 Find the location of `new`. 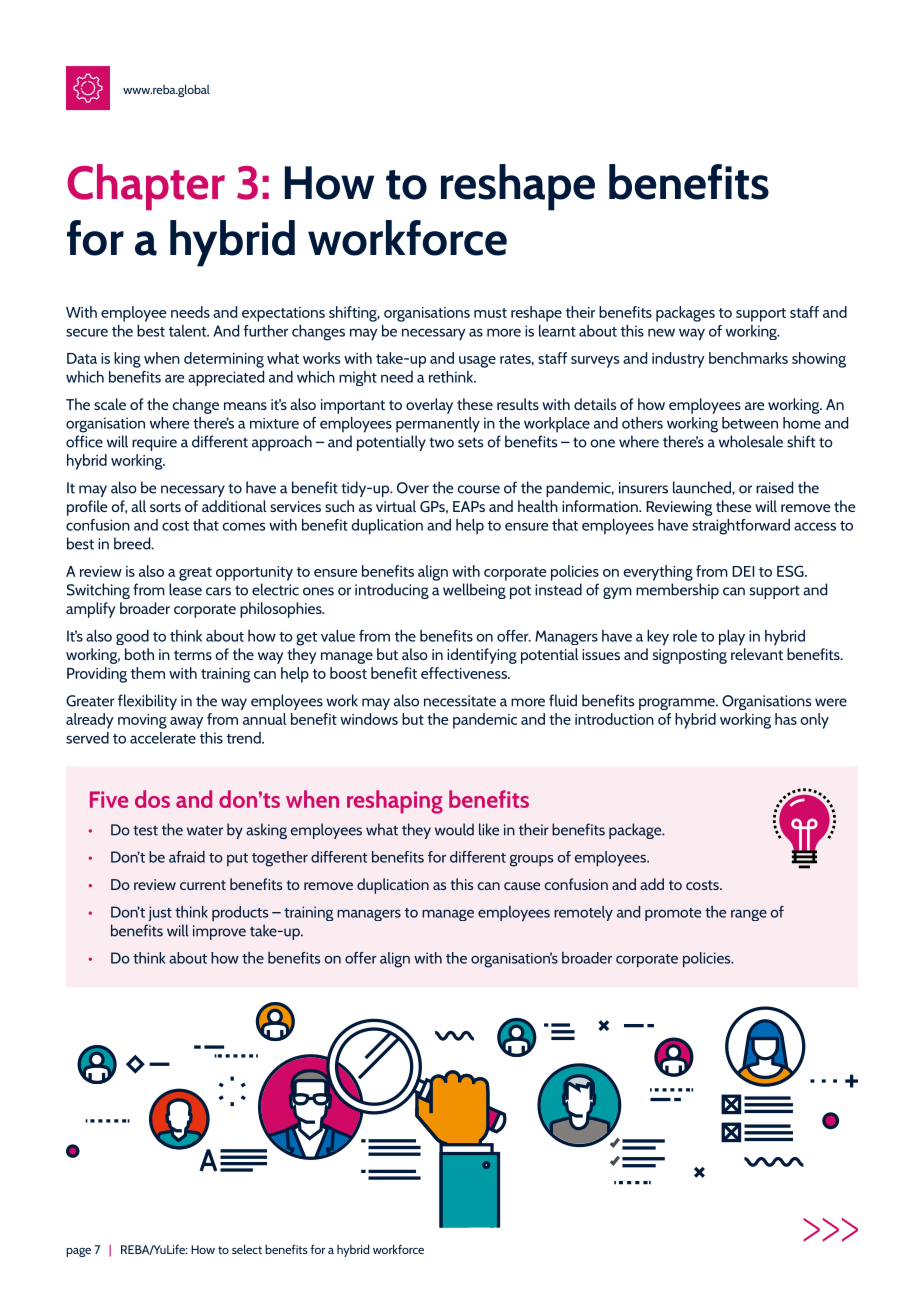

new is located at coordinates (661, 333).
